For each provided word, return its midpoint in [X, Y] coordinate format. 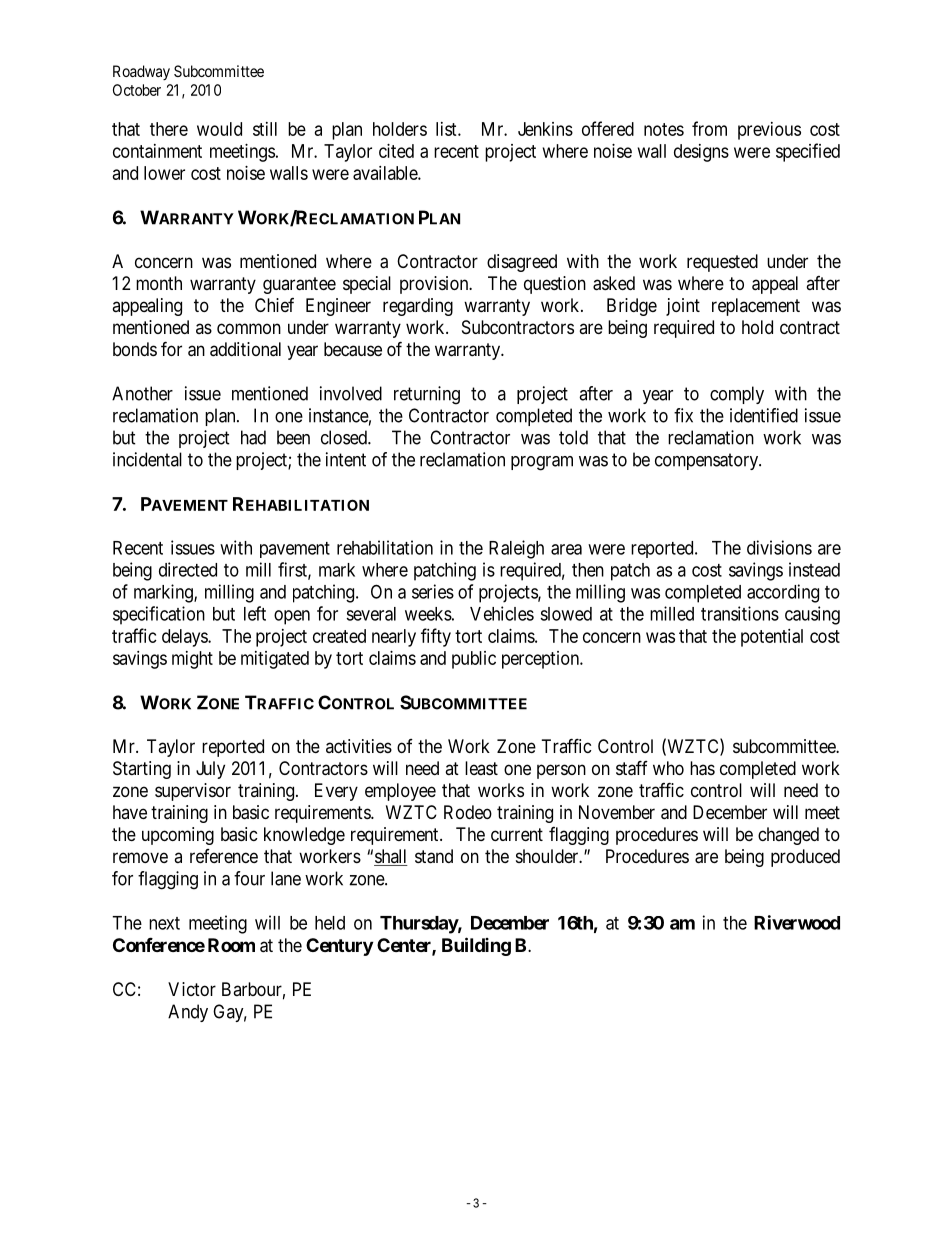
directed [188, 569]
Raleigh [516, 549]
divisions [779, 547]
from [709, 128]
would [219, 129]
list [447, 129]
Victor [192, 989]
